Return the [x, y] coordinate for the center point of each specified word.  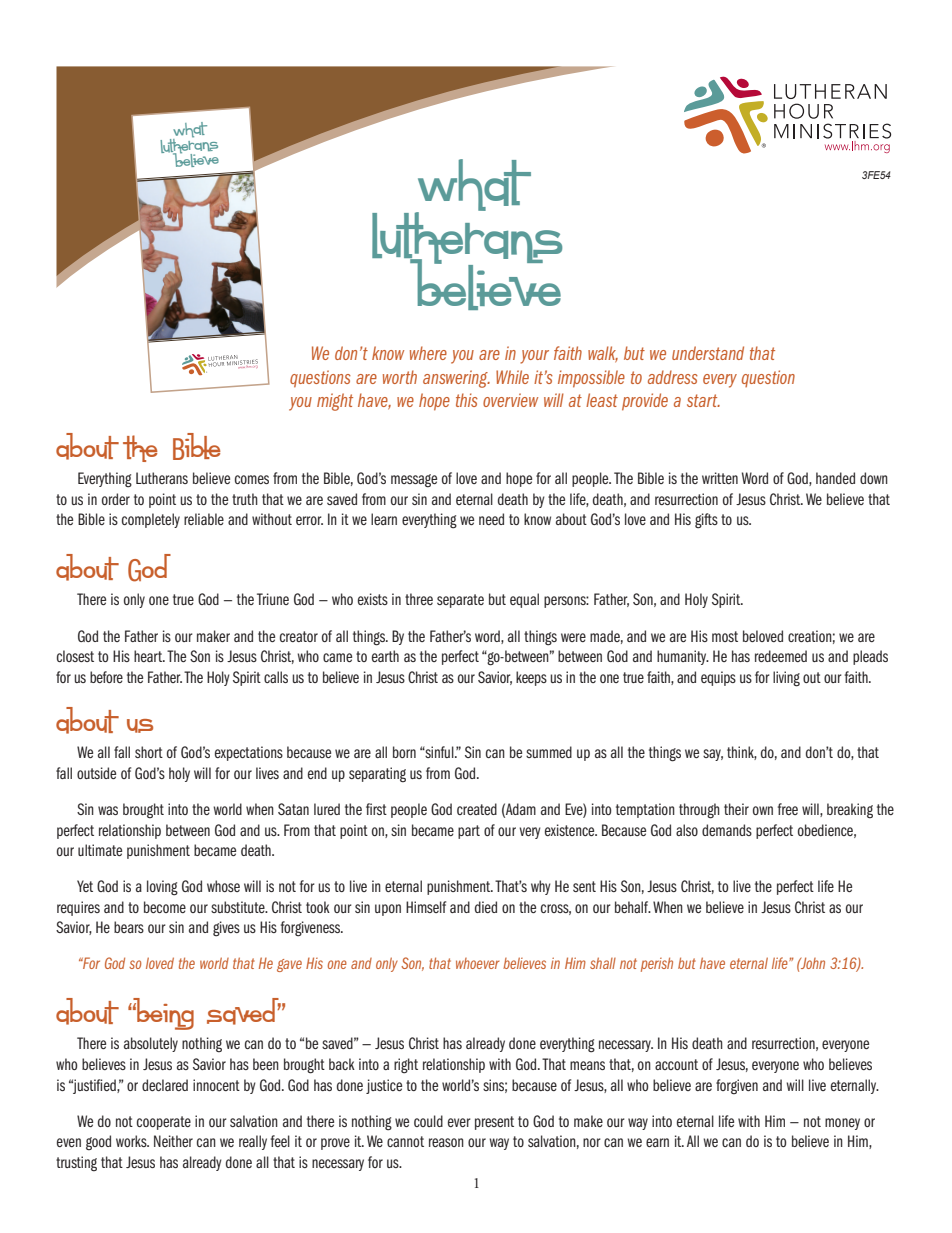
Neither [173, 1141]
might [335, 402]
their [736, 809]
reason [446, 1142]
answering [456, 379]
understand [708, 353]
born [404, 752]
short [149, 752]
